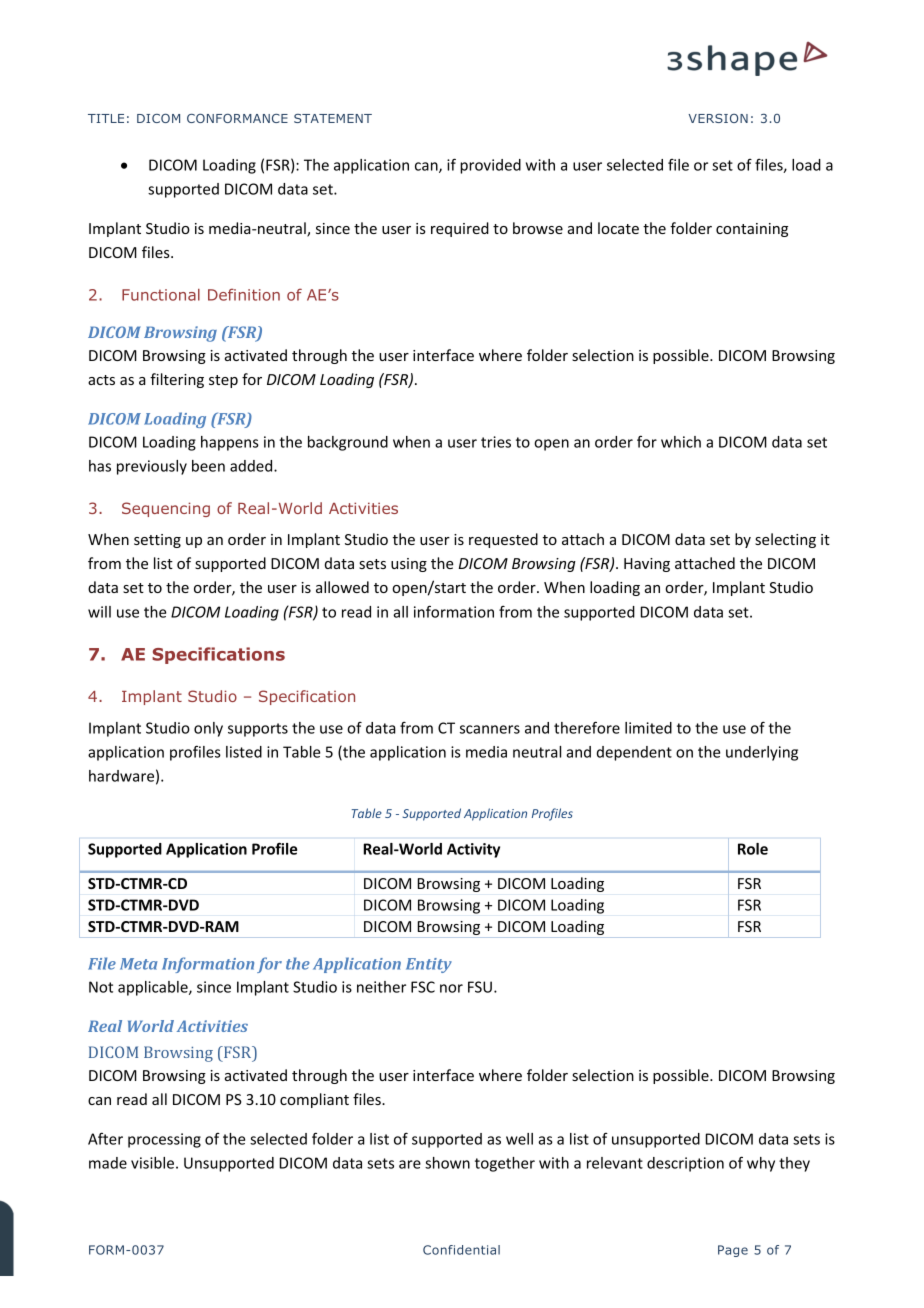  What do you see at coordinates (733, 1251) in the screenshot?
I see `Page` at bounding box center [733, 1251].
